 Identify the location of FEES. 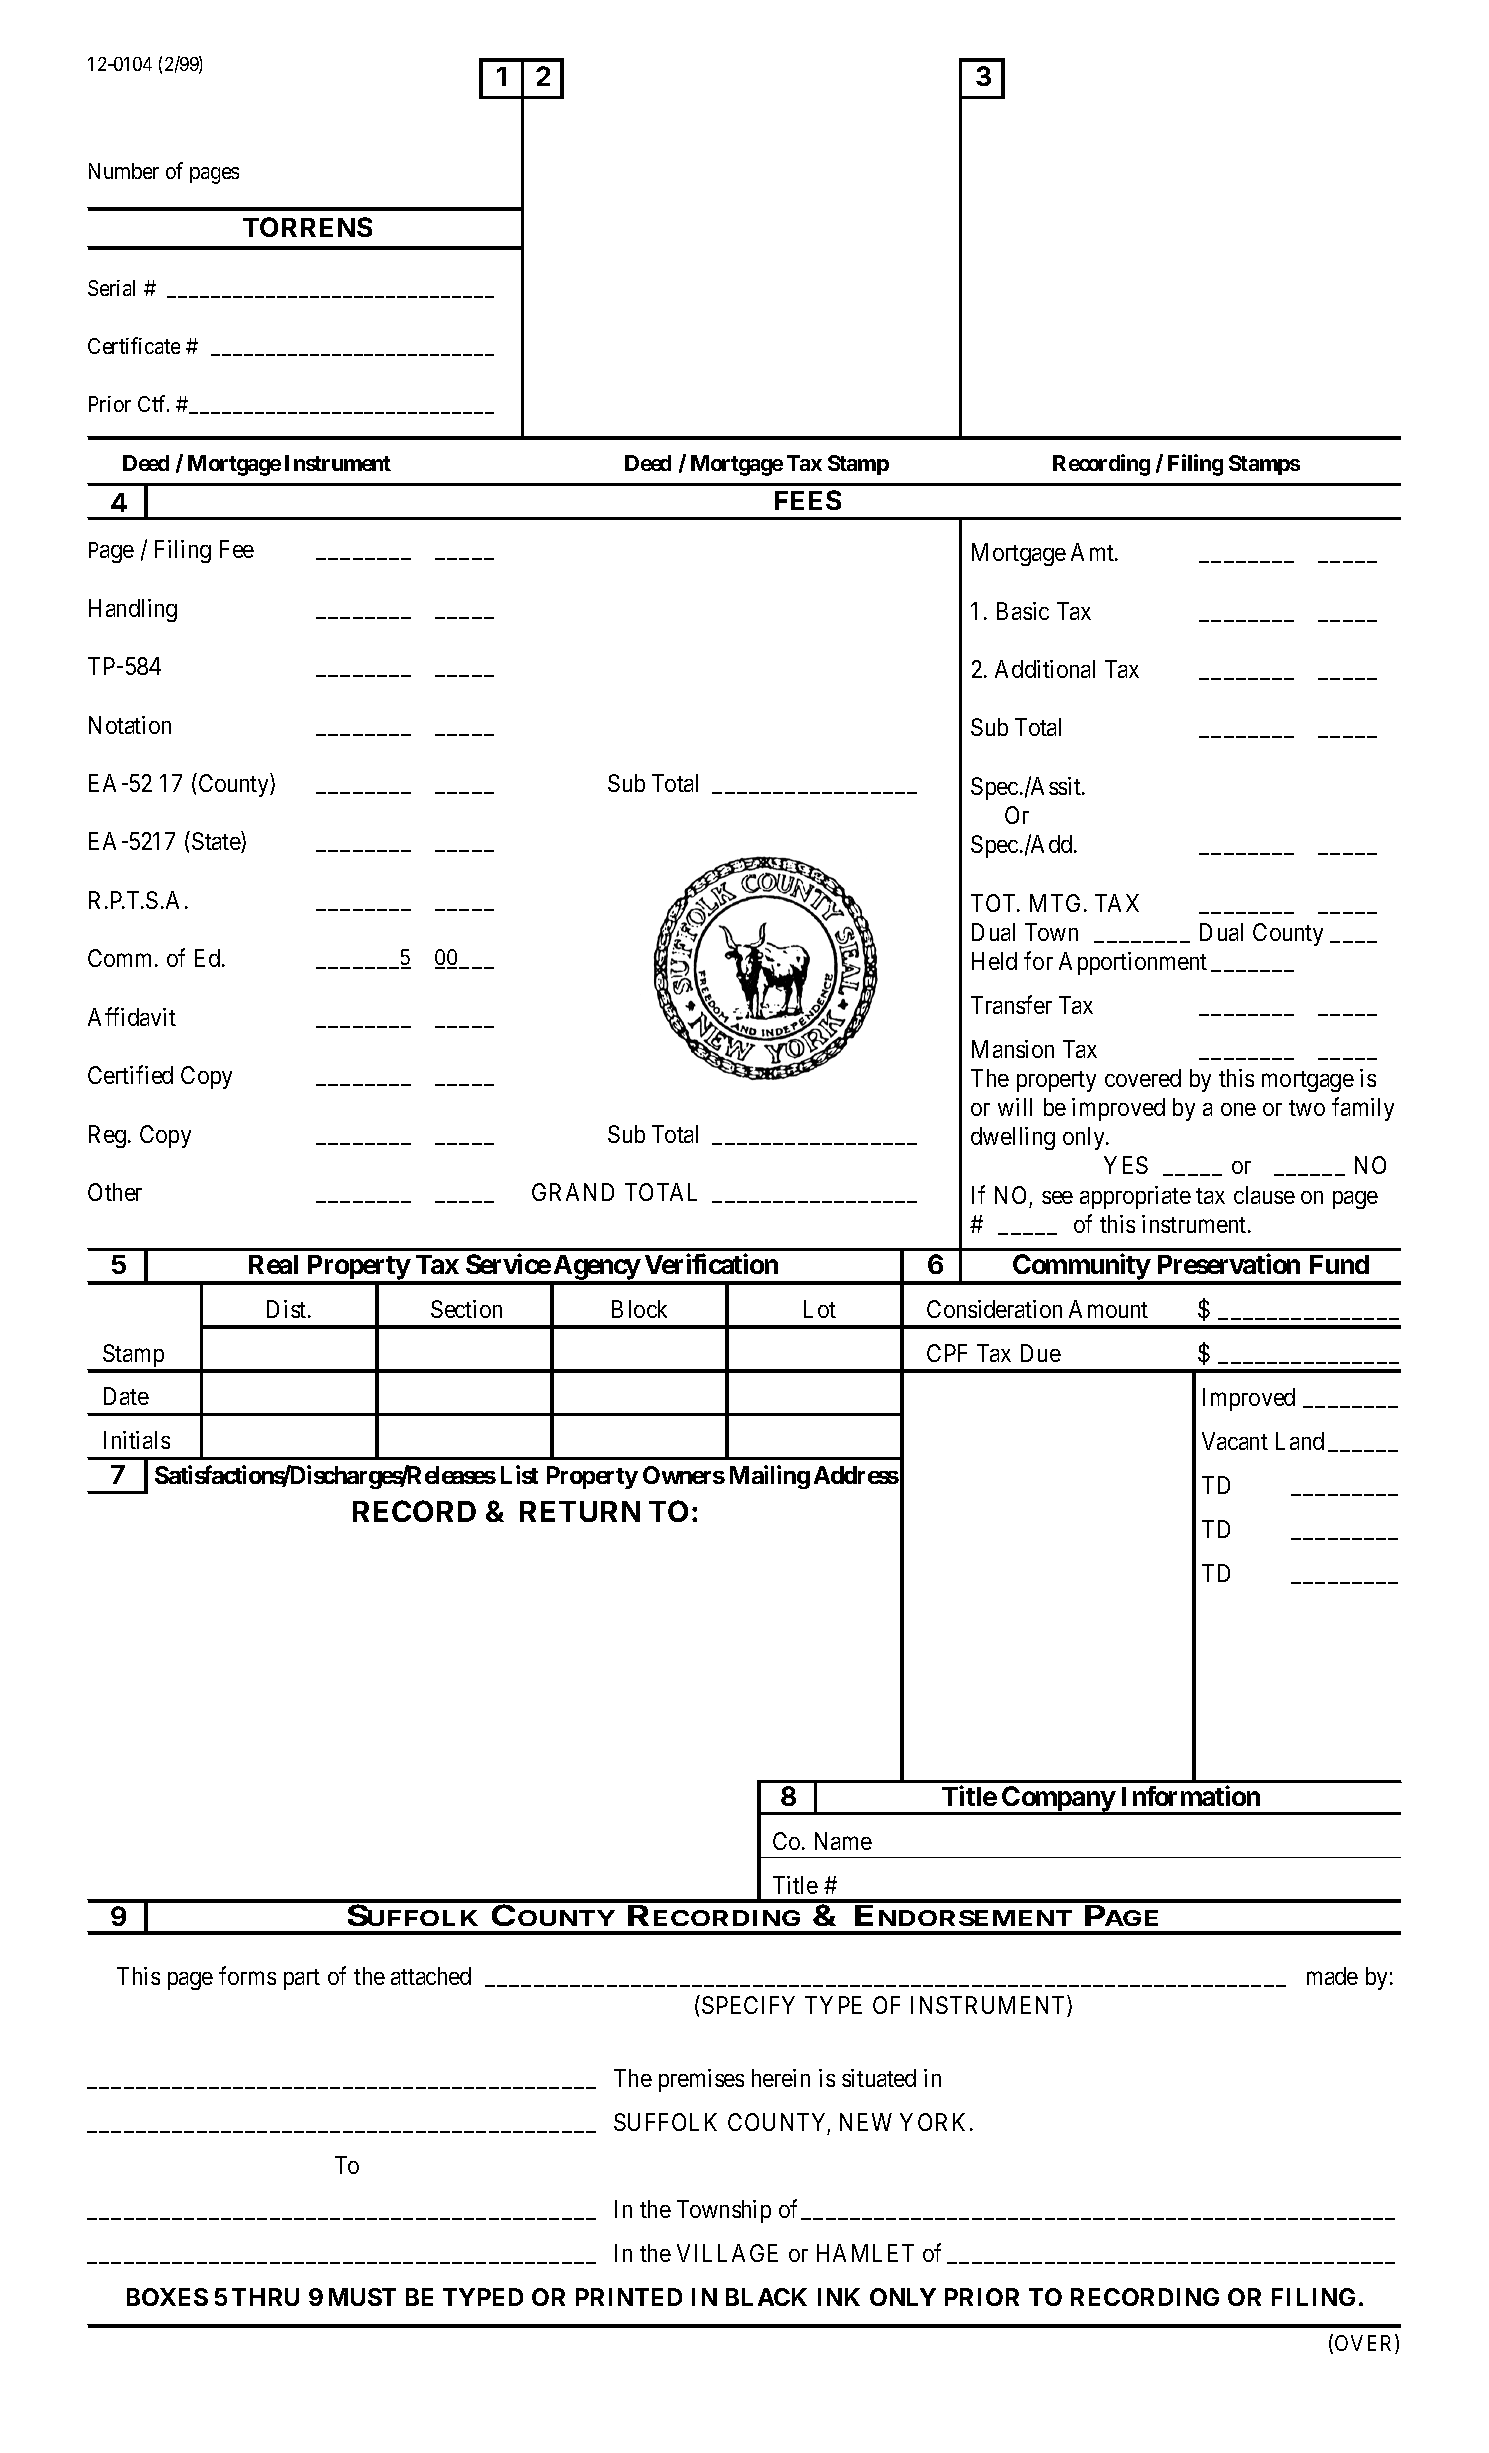
(808, 500).
